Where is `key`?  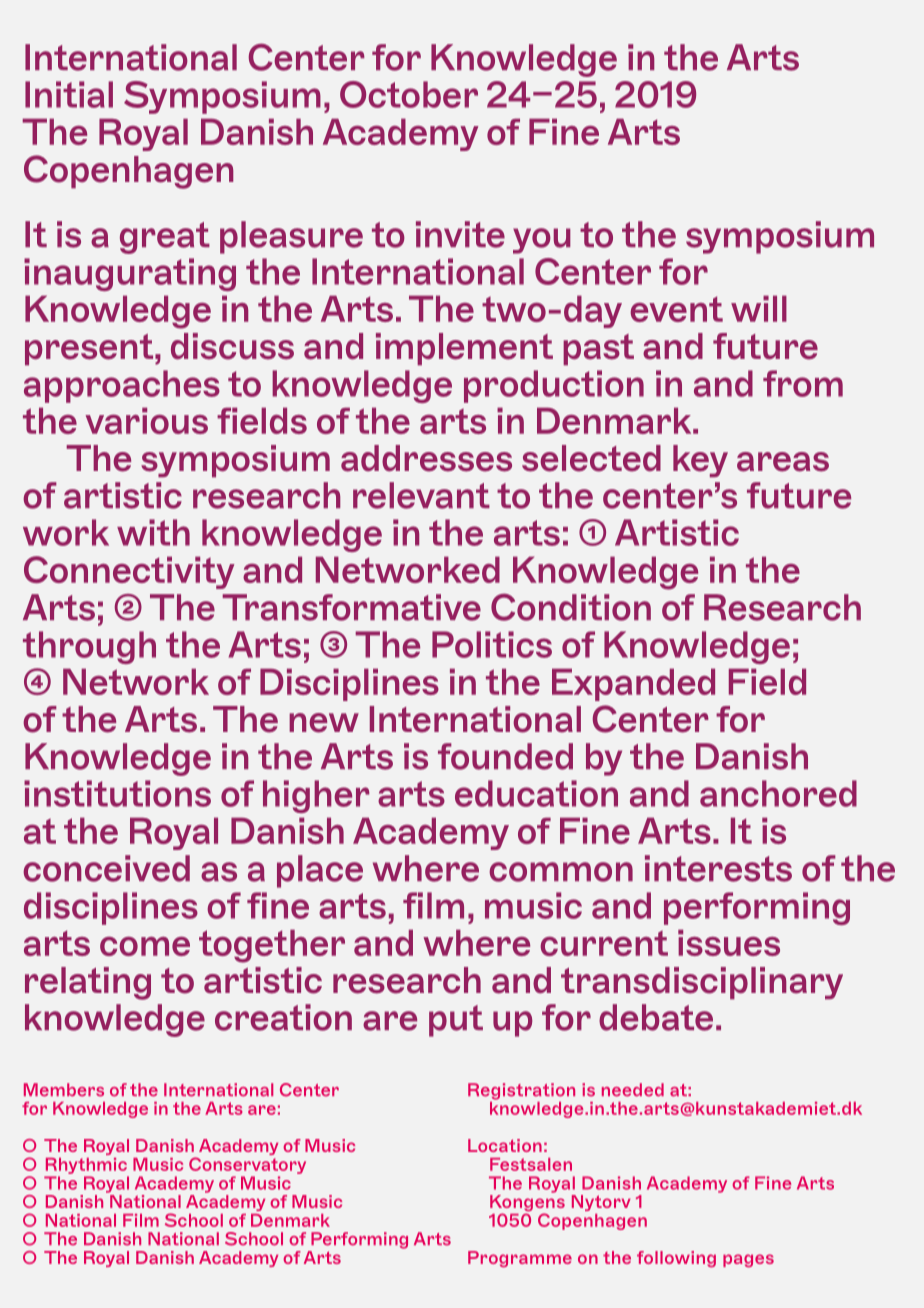 key is located at coordinates (700, 461).
